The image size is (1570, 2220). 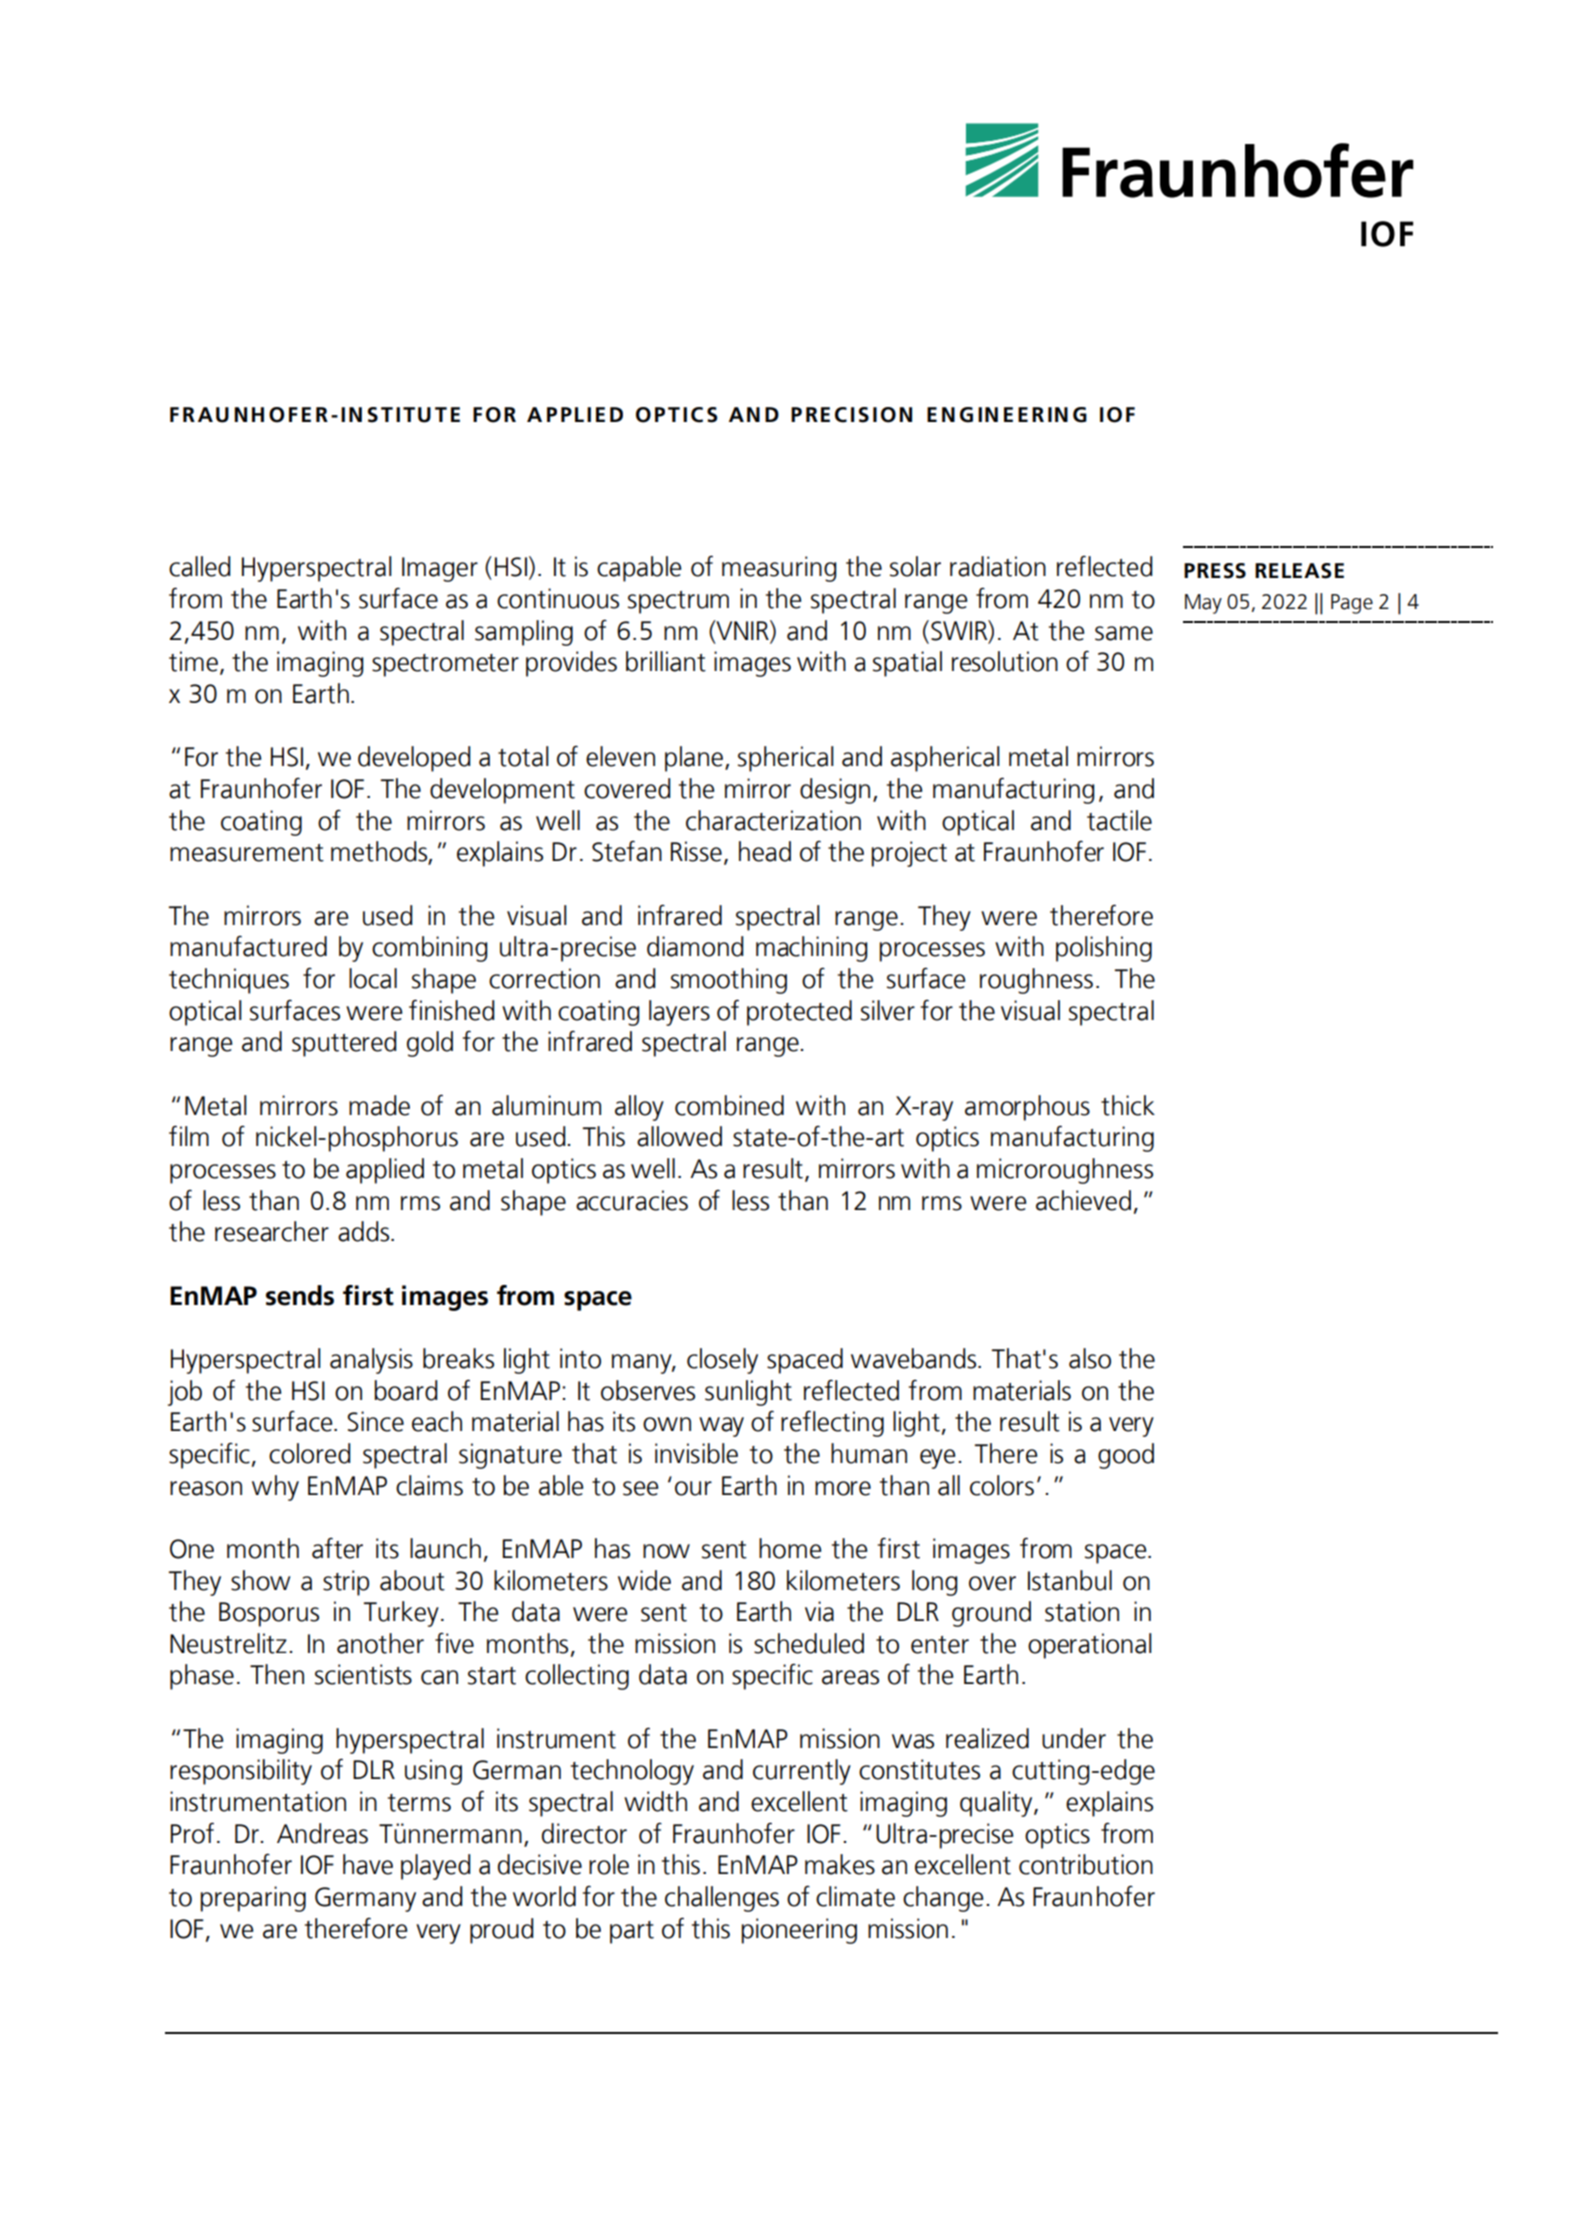 What do you see at coordinates (368, 1864) in the document?
I see `have` at bounding box center [368, 1864].
